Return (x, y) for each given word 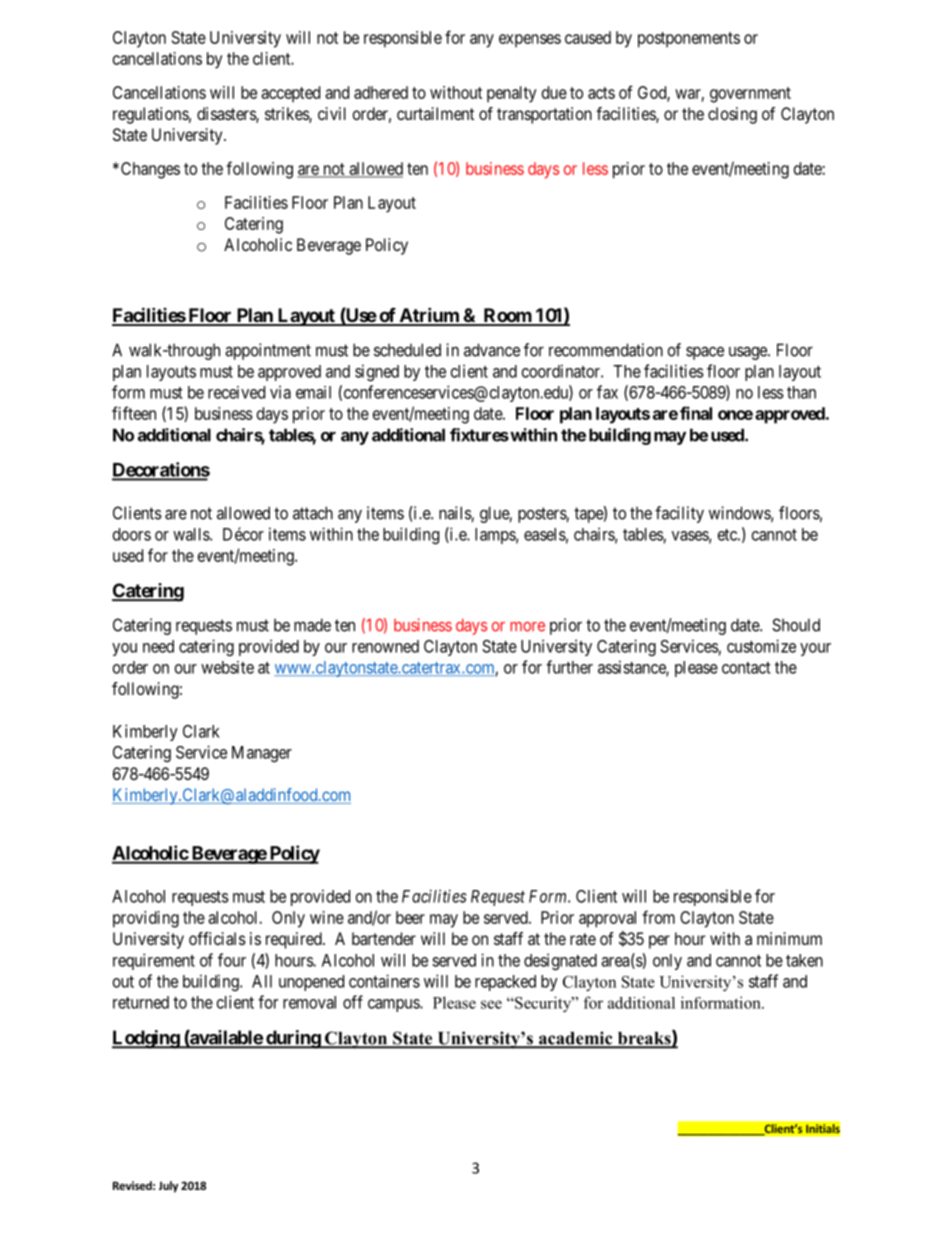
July (168, 1187)
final (696, 413)
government (750, 95)
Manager (262, 754)
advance (492, 350)
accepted (290, 94)
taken (804, 960)
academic (576, 1039)
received (236, 392)
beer (410, 917)
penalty (512, 94)
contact (746, 668)
